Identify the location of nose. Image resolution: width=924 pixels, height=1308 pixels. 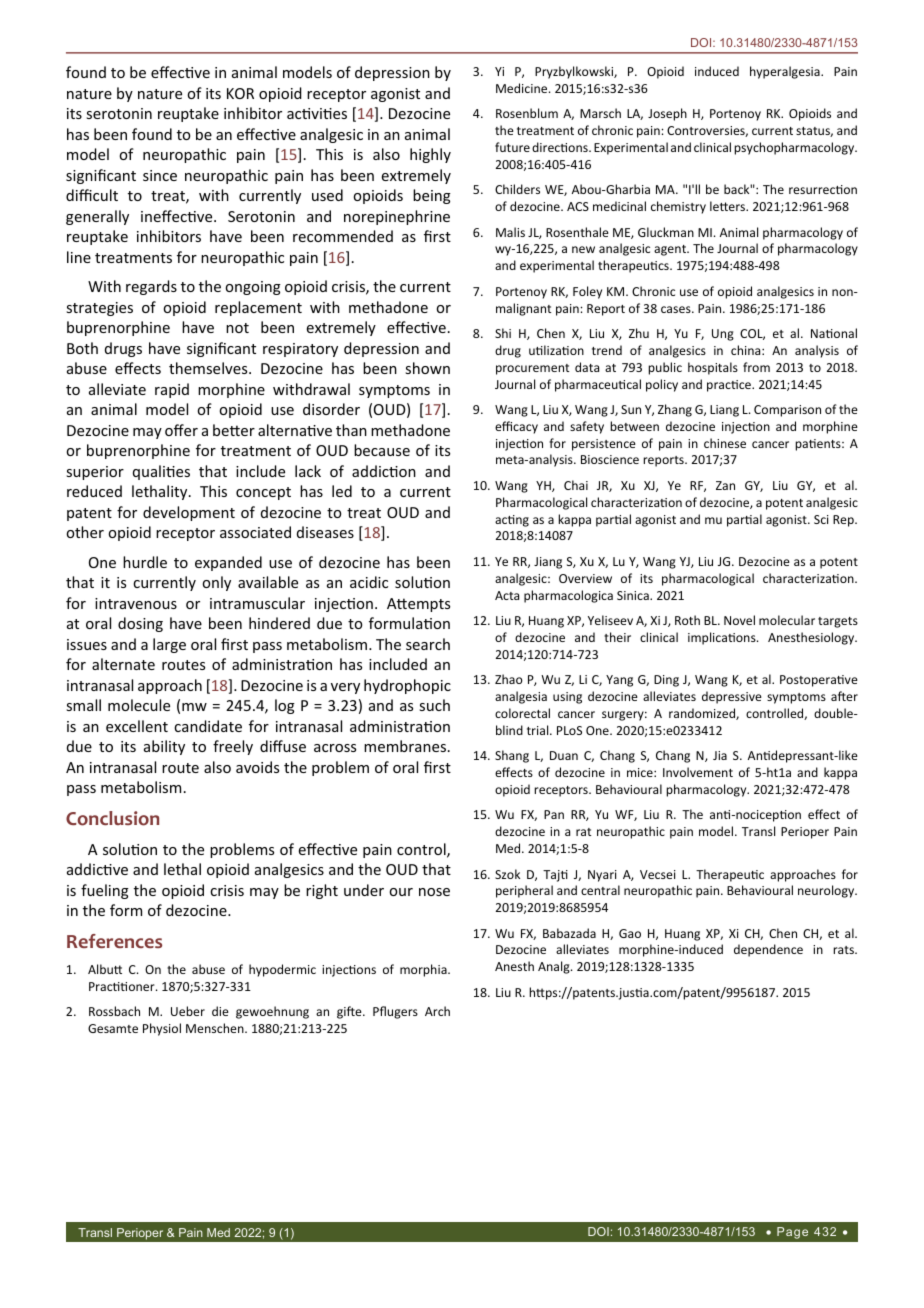
(434, 892).
